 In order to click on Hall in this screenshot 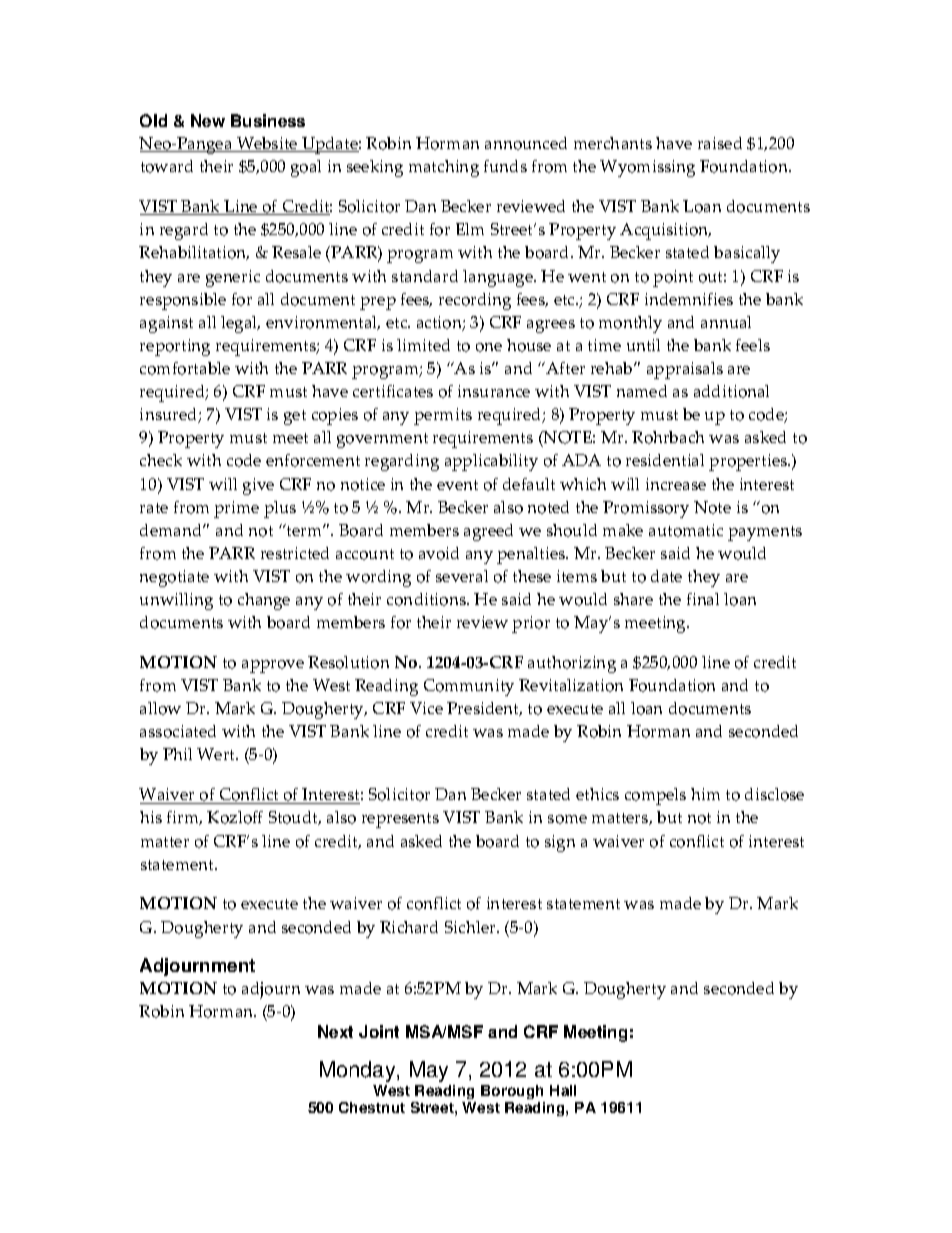, I will do `click(563, 1090)`.
